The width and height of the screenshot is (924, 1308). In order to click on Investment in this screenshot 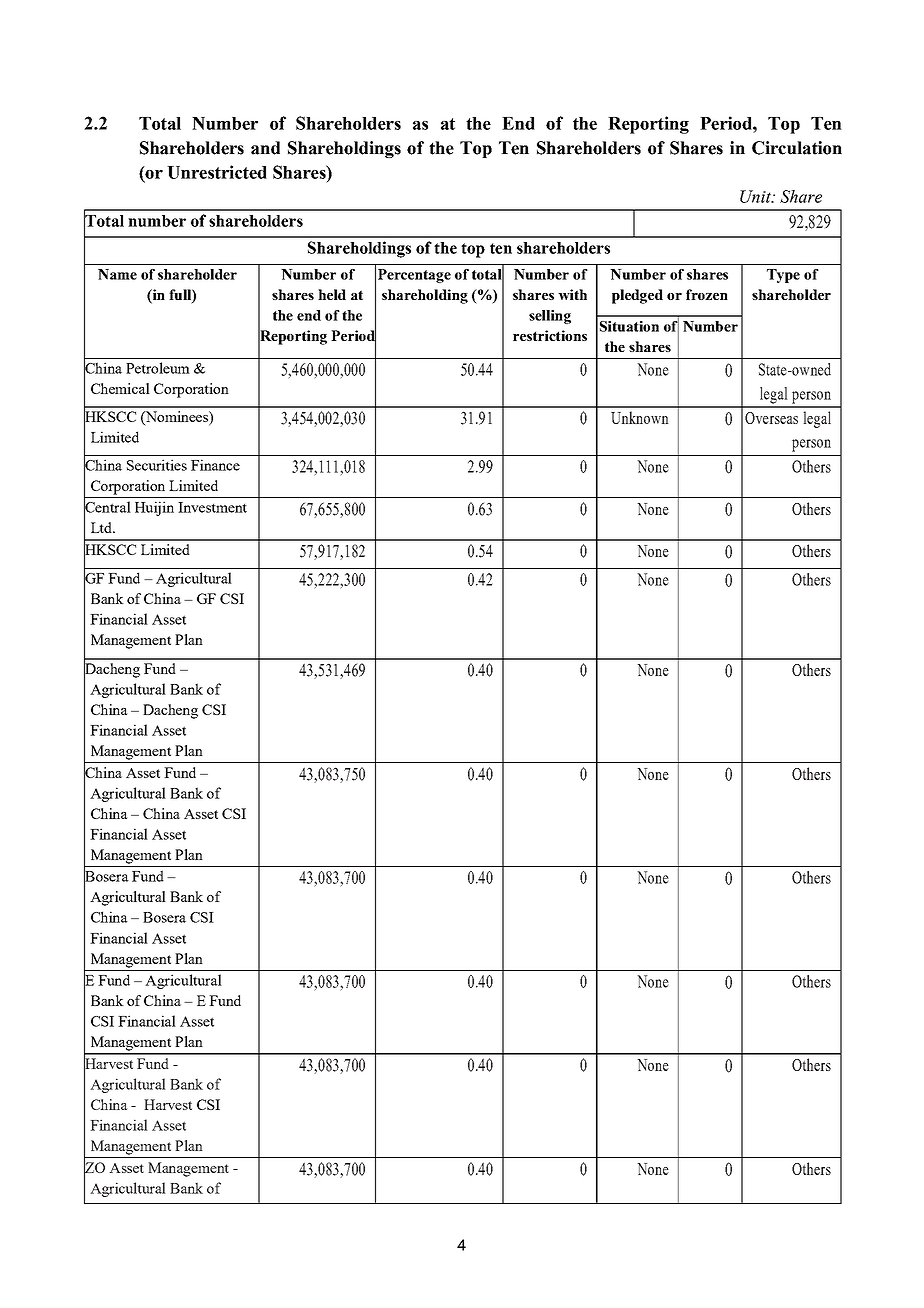, I will do `click(212, 507)`.
